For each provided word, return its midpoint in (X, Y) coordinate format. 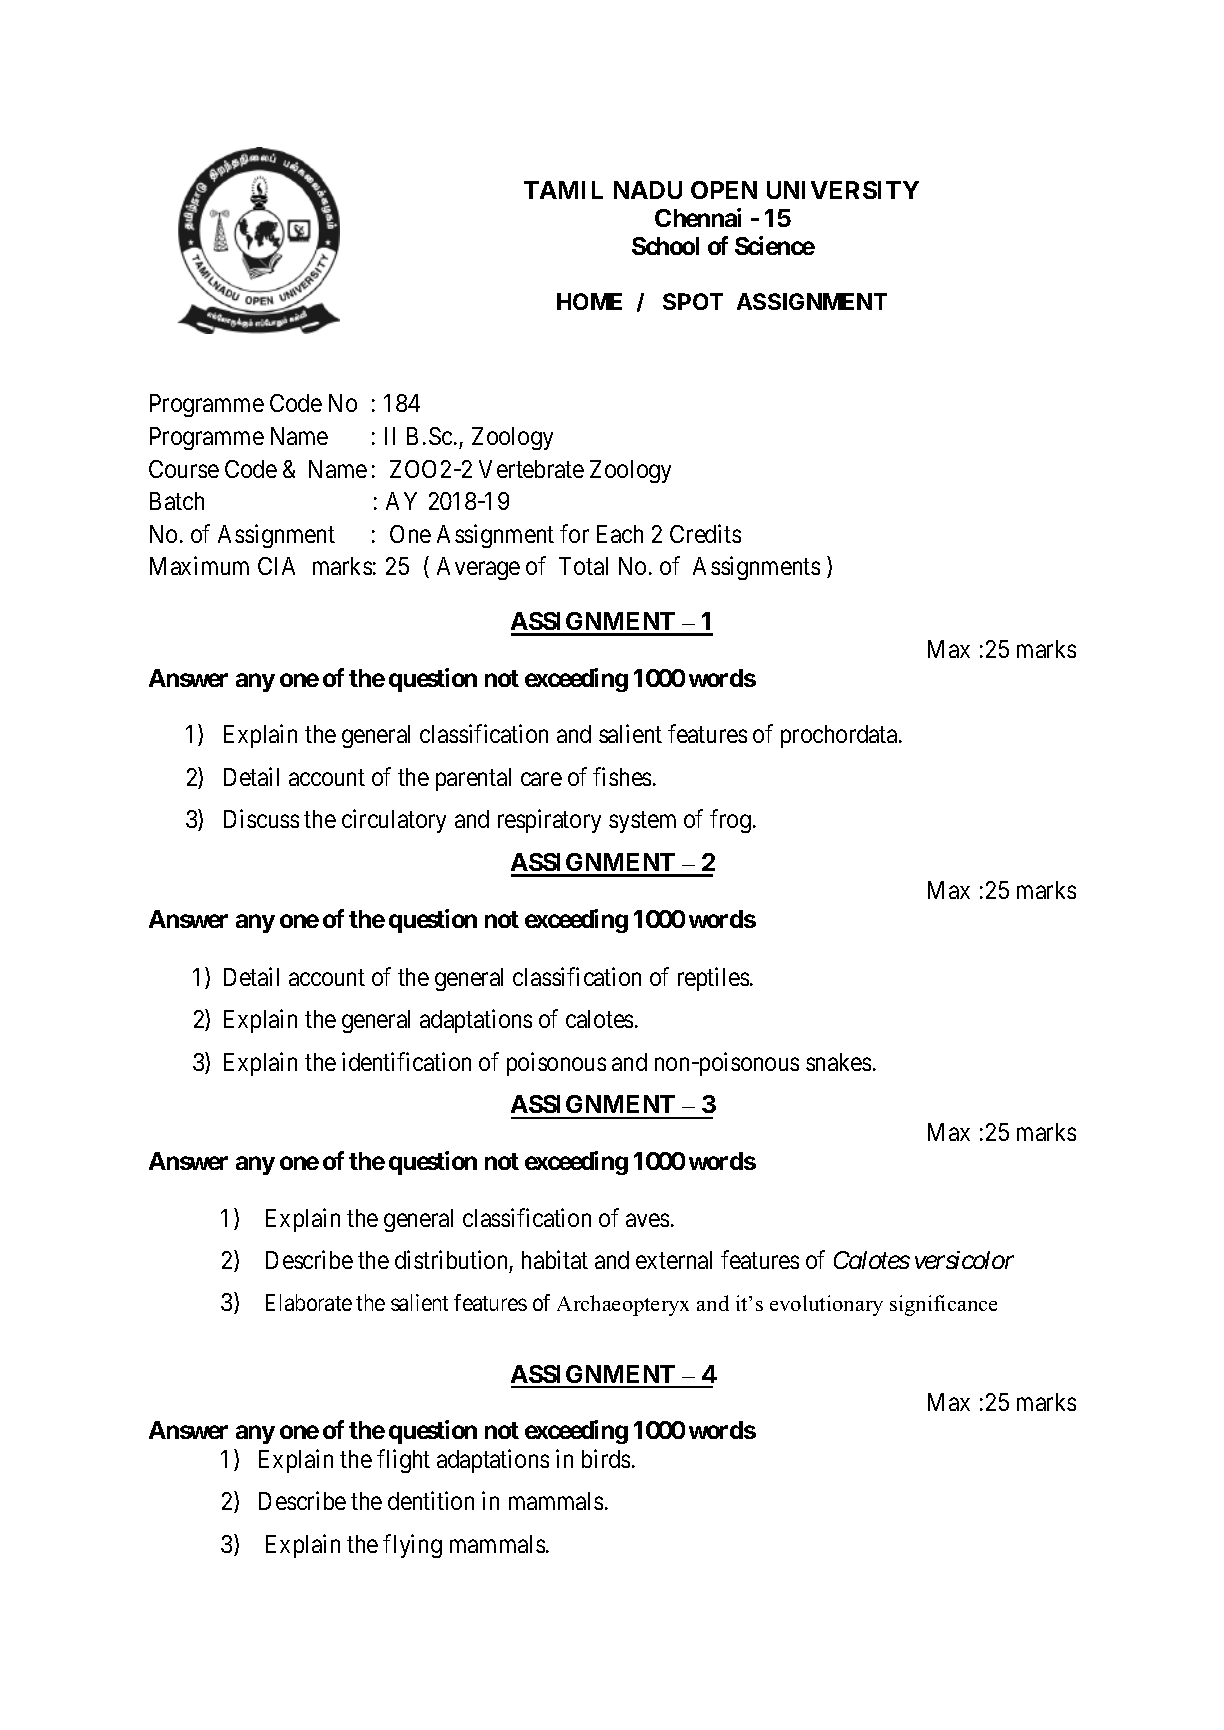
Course (184, 469)
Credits (705, 533)
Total (583, 566)
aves (647, 1220)
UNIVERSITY (843, 190)
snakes (838, 1062)
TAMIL (563, 190)
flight (403, 1461)
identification (406, 1061)
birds (606, 1458)
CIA (276, 566)
